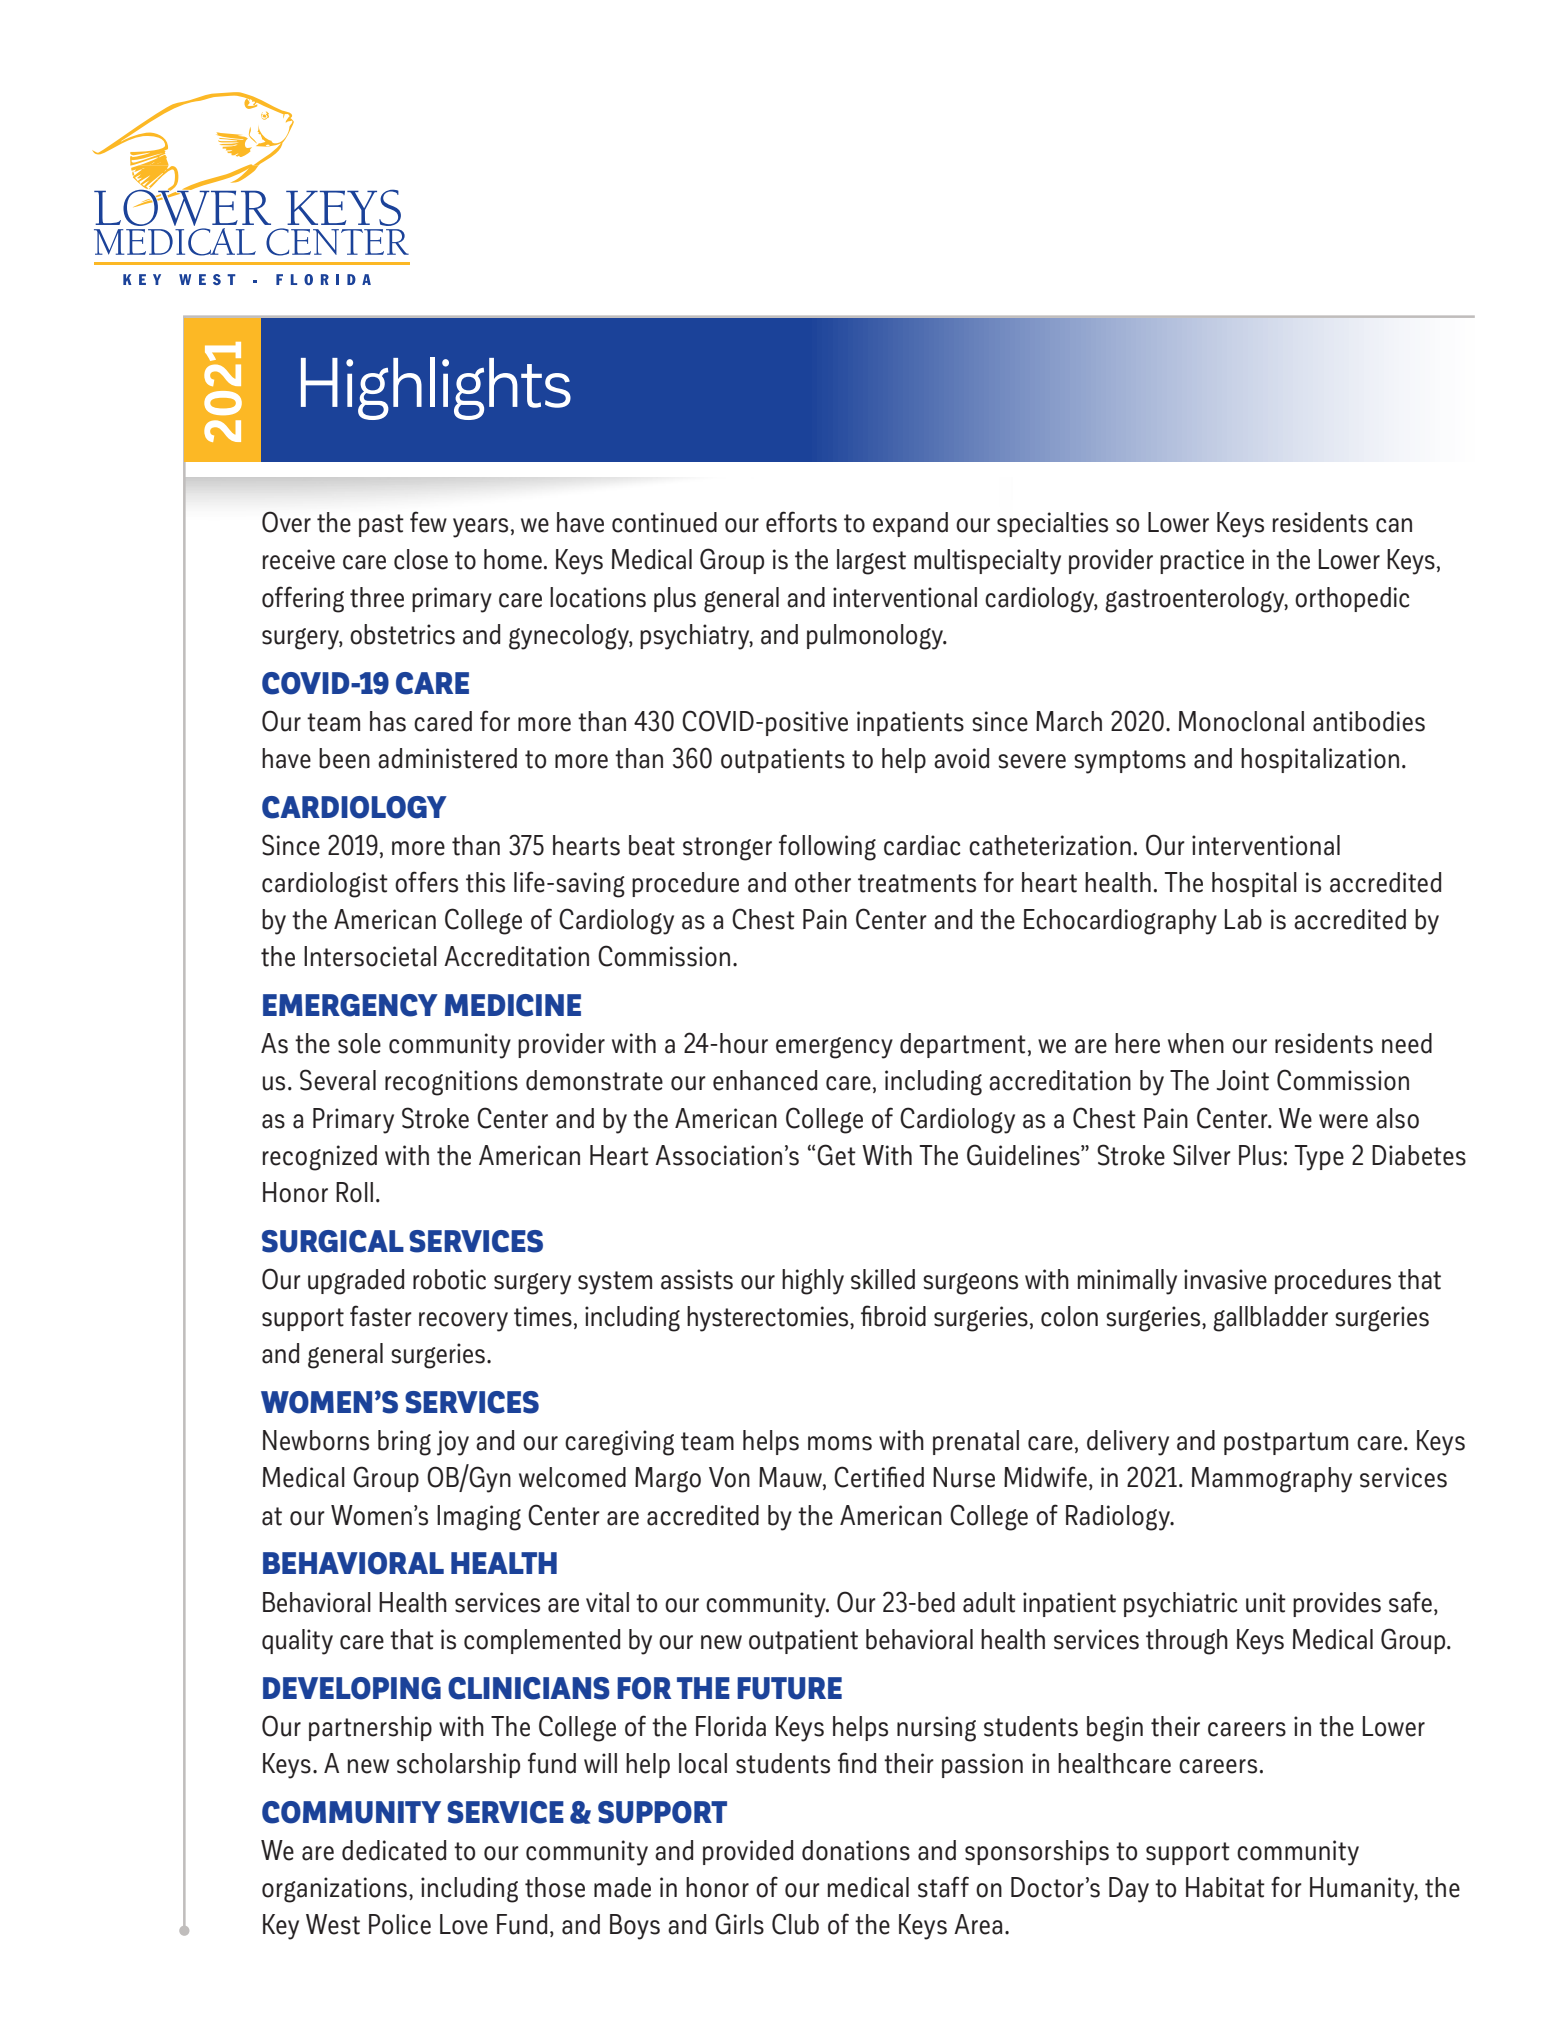  Describe the element at coordinates (801, 522) in the screenshot. I see `efforts` at that location.
